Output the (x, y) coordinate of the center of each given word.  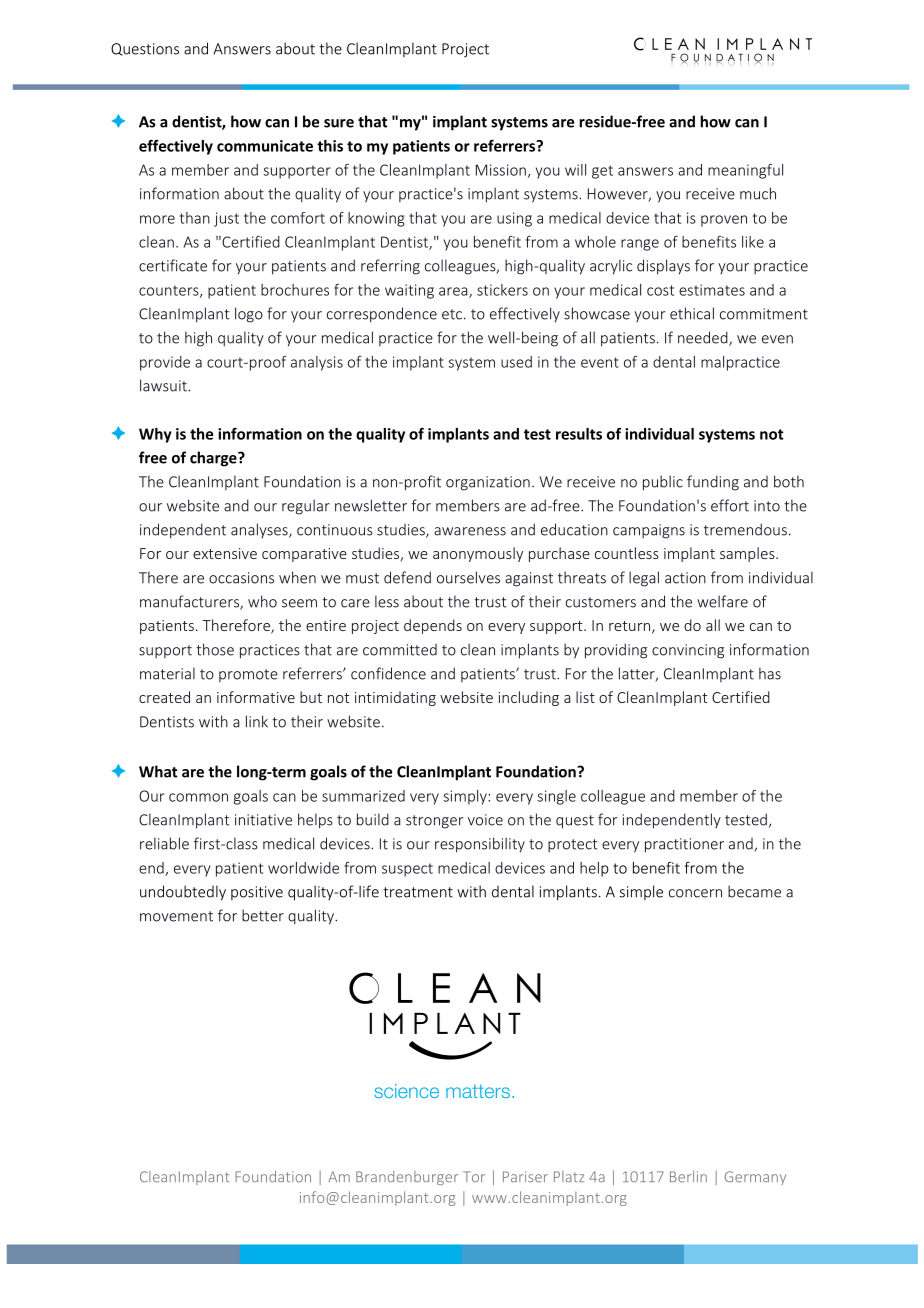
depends (433, 626)
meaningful (745, 171)
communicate (265, 146)
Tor (474, 1176)
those (215, 649)
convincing (688, 651)
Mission (501, 170)
